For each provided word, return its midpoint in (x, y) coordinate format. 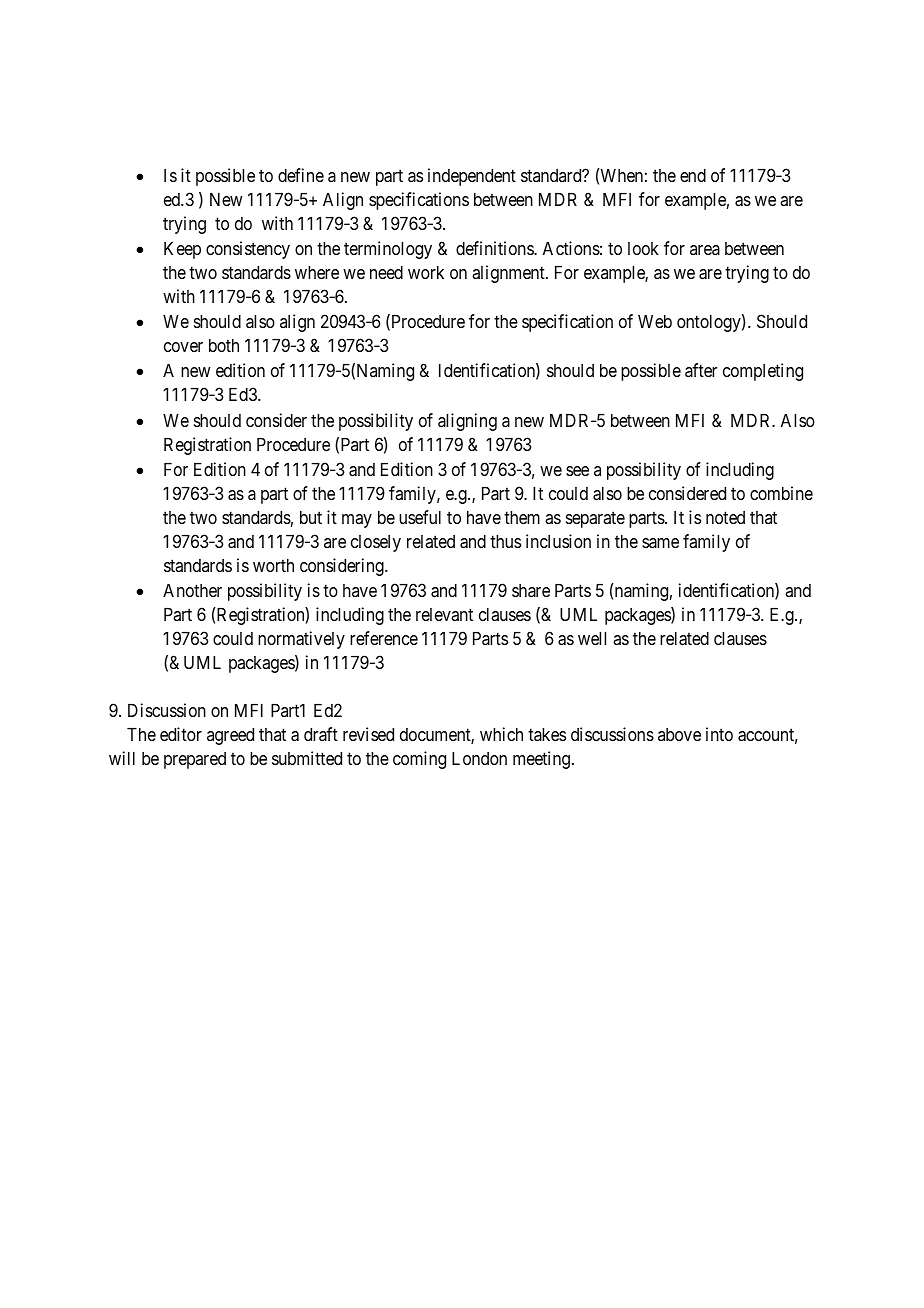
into (719, 734)
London (479, 758)
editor (181, 734)
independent (472, 177)
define (301, 175)
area (705, 250)
